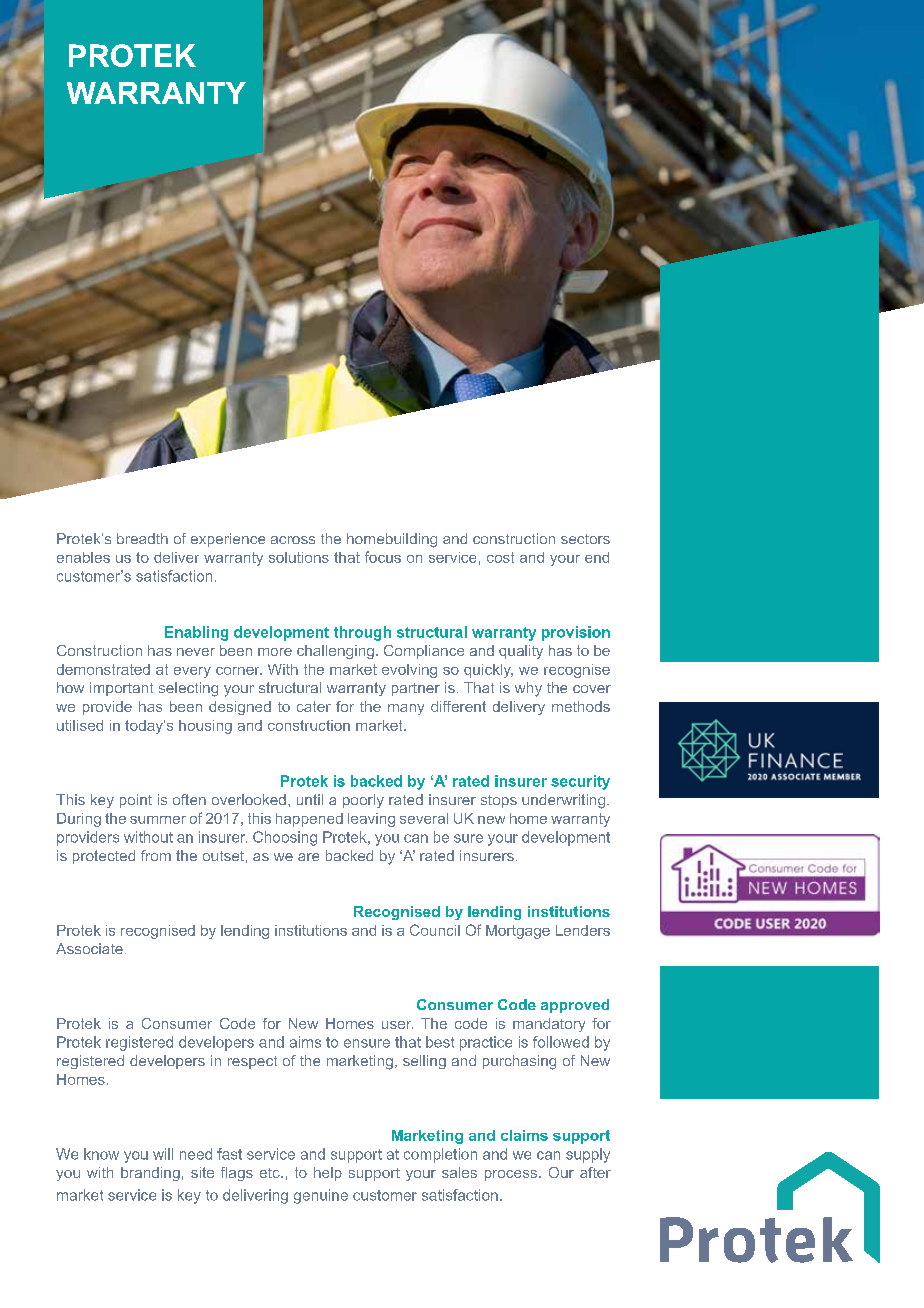 The height and width of the image is (1308, 924). What do you see at coordinates (397, 1025) in the image?
I see `user` at bounding box center [397, 1025].
